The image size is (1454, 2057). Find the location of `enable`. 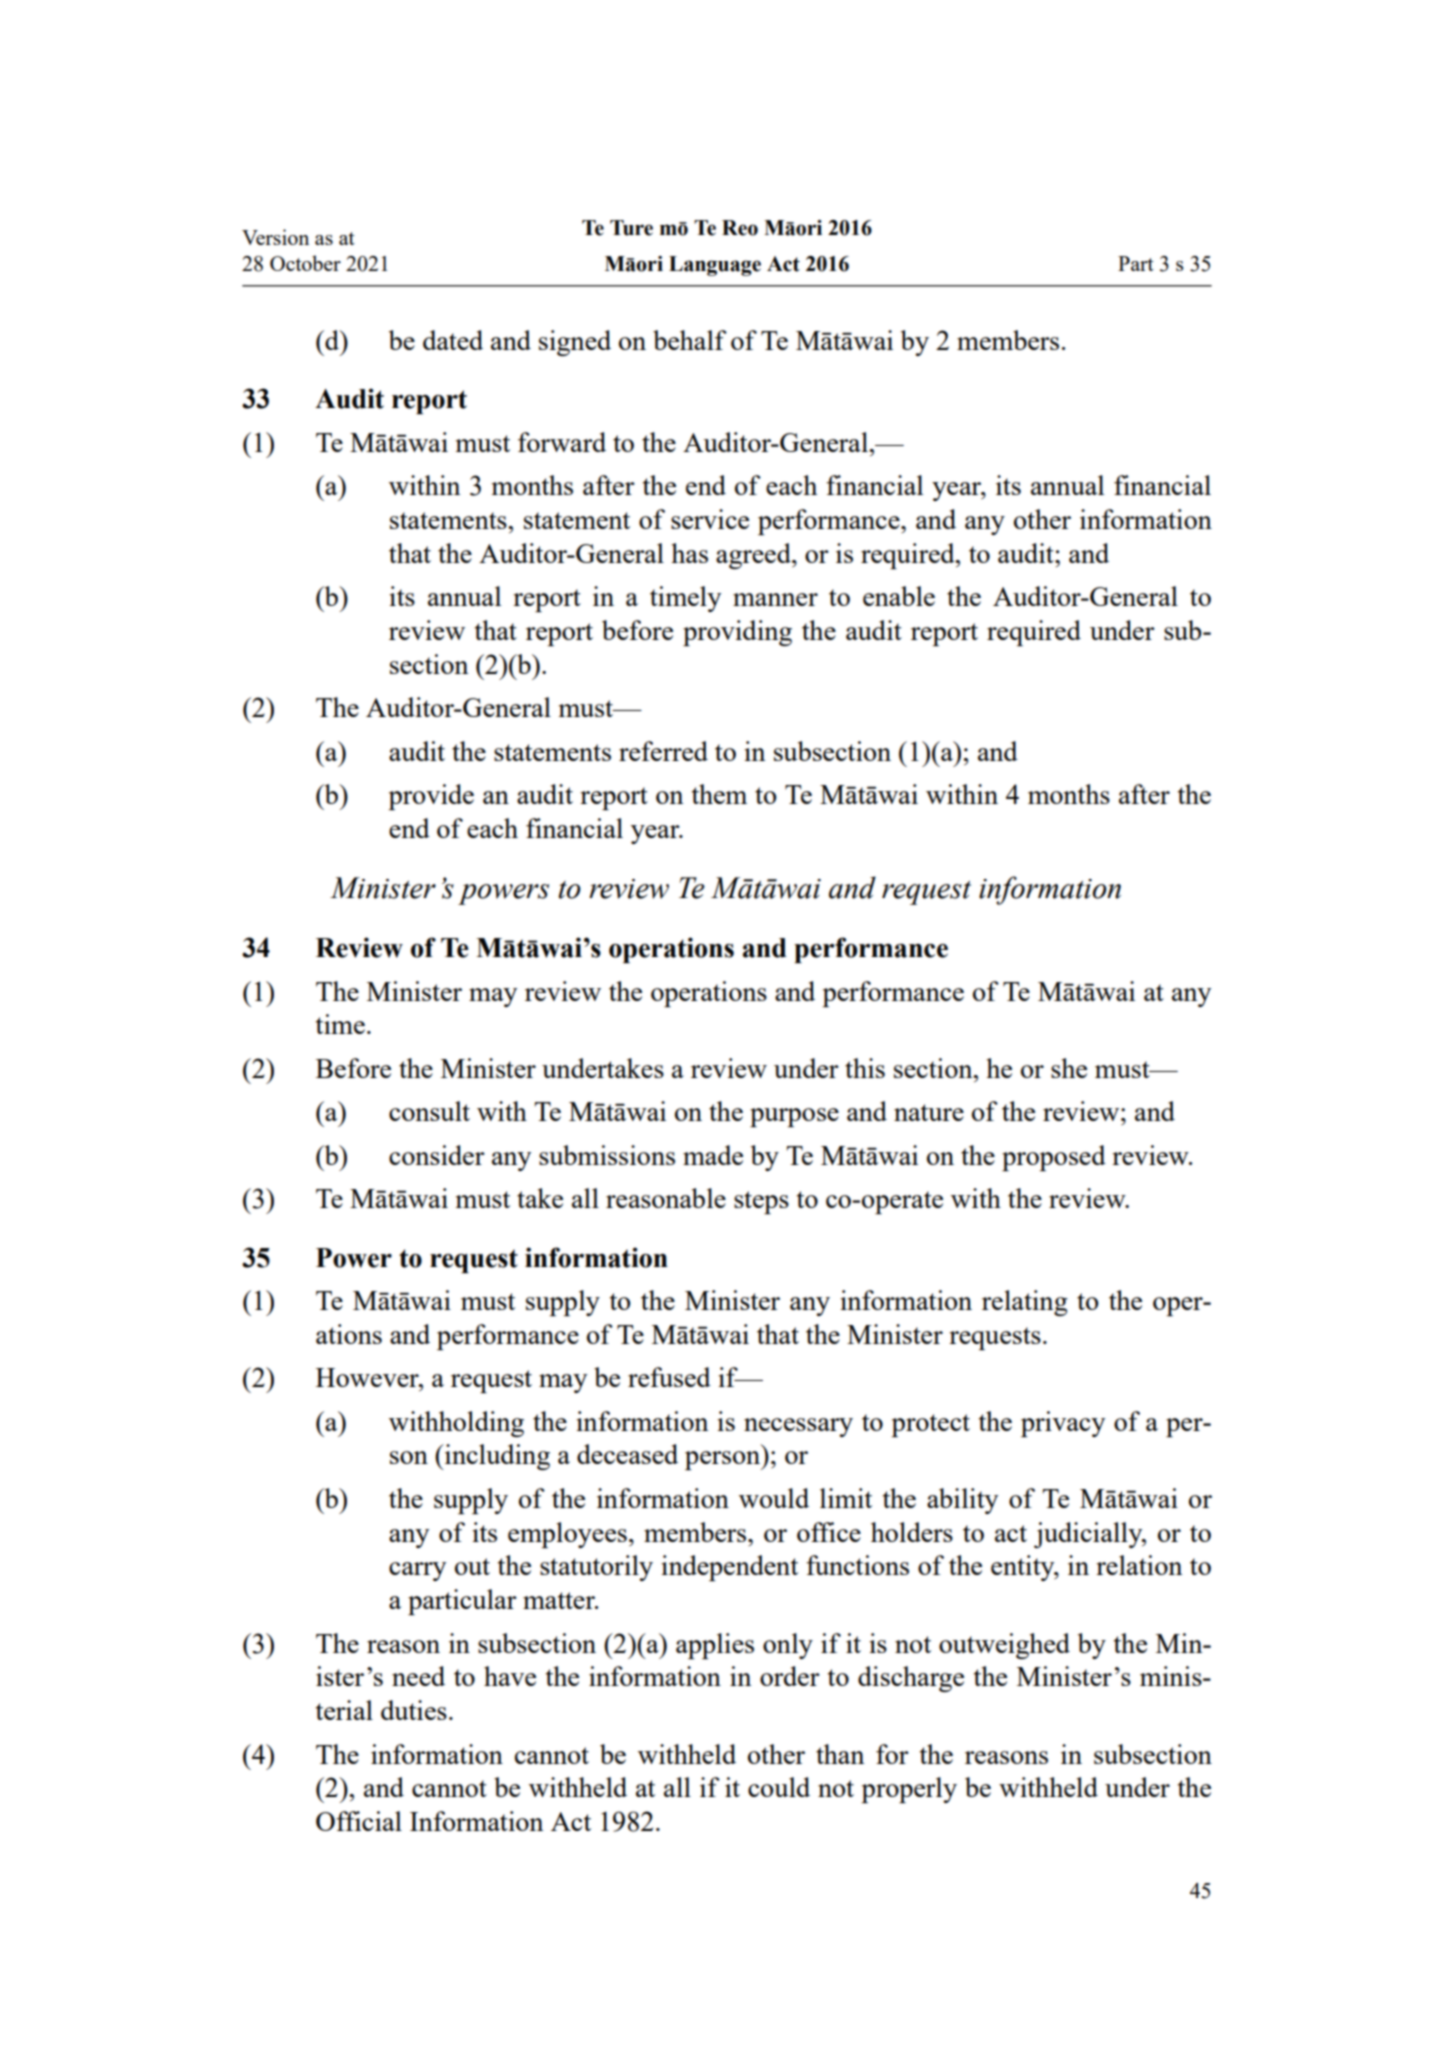

enable is located at coordinates (899, 596).
